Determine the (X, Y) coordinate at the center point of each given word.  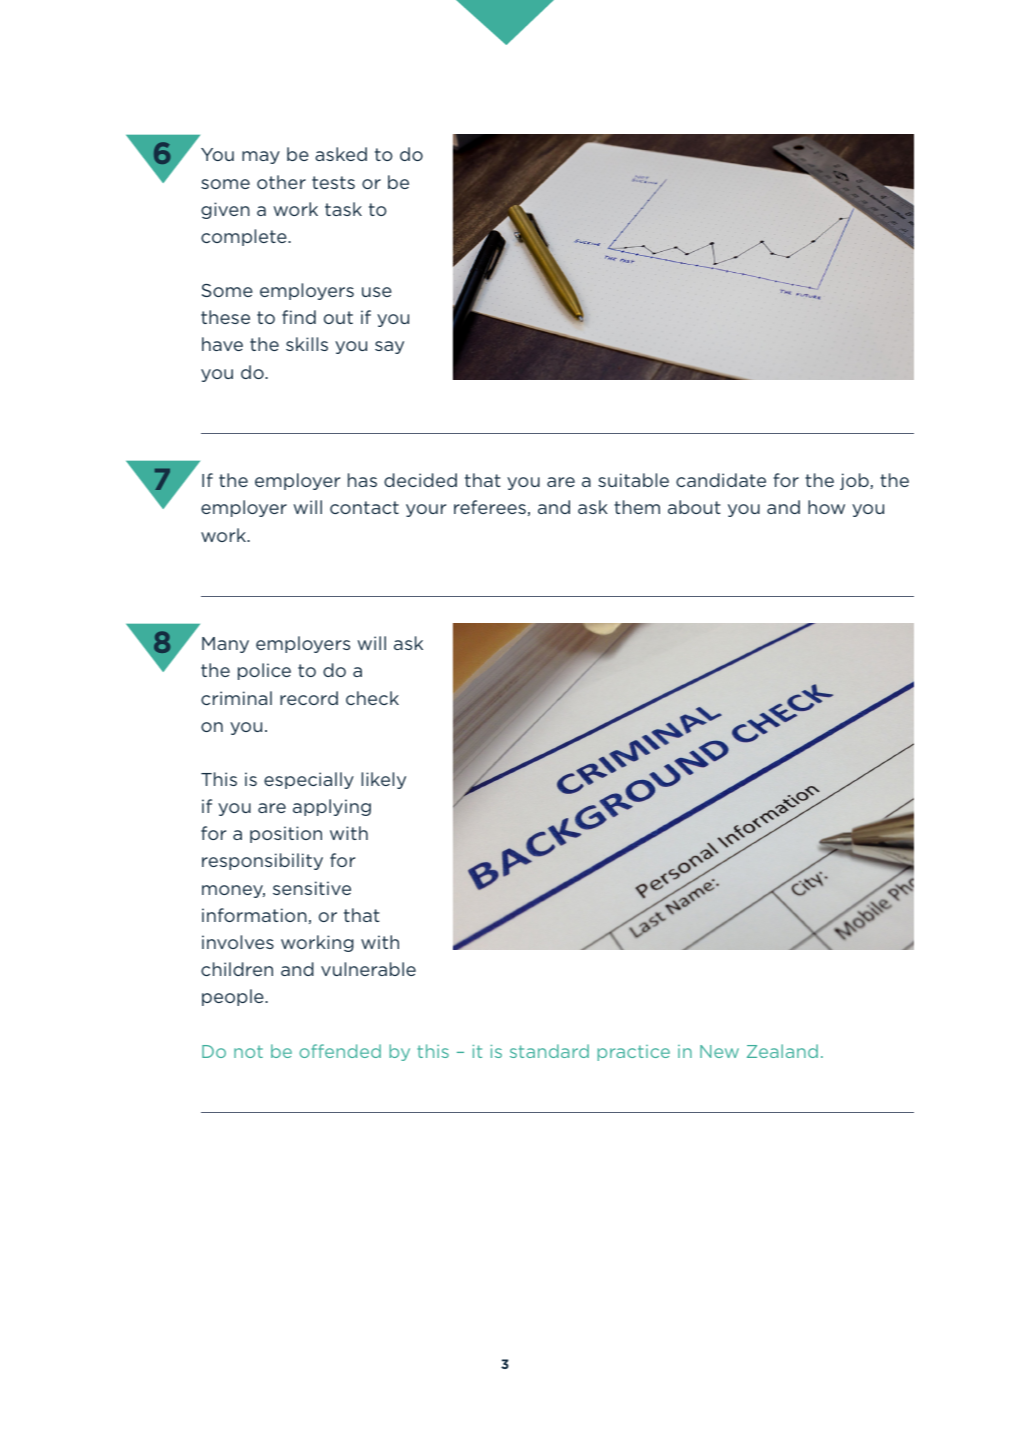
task (343, 209)
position (286, 834)
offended (340, 1051)
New (719, 1051)
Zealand (782, 1051)
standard (549, 1051)
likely (383, 780)
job (855, 481)
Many (225, 645)
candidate (721, 480)
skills (307, 344)
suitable (633, 480)
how (826, 507)
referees (490, 507)
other (281, 182)
